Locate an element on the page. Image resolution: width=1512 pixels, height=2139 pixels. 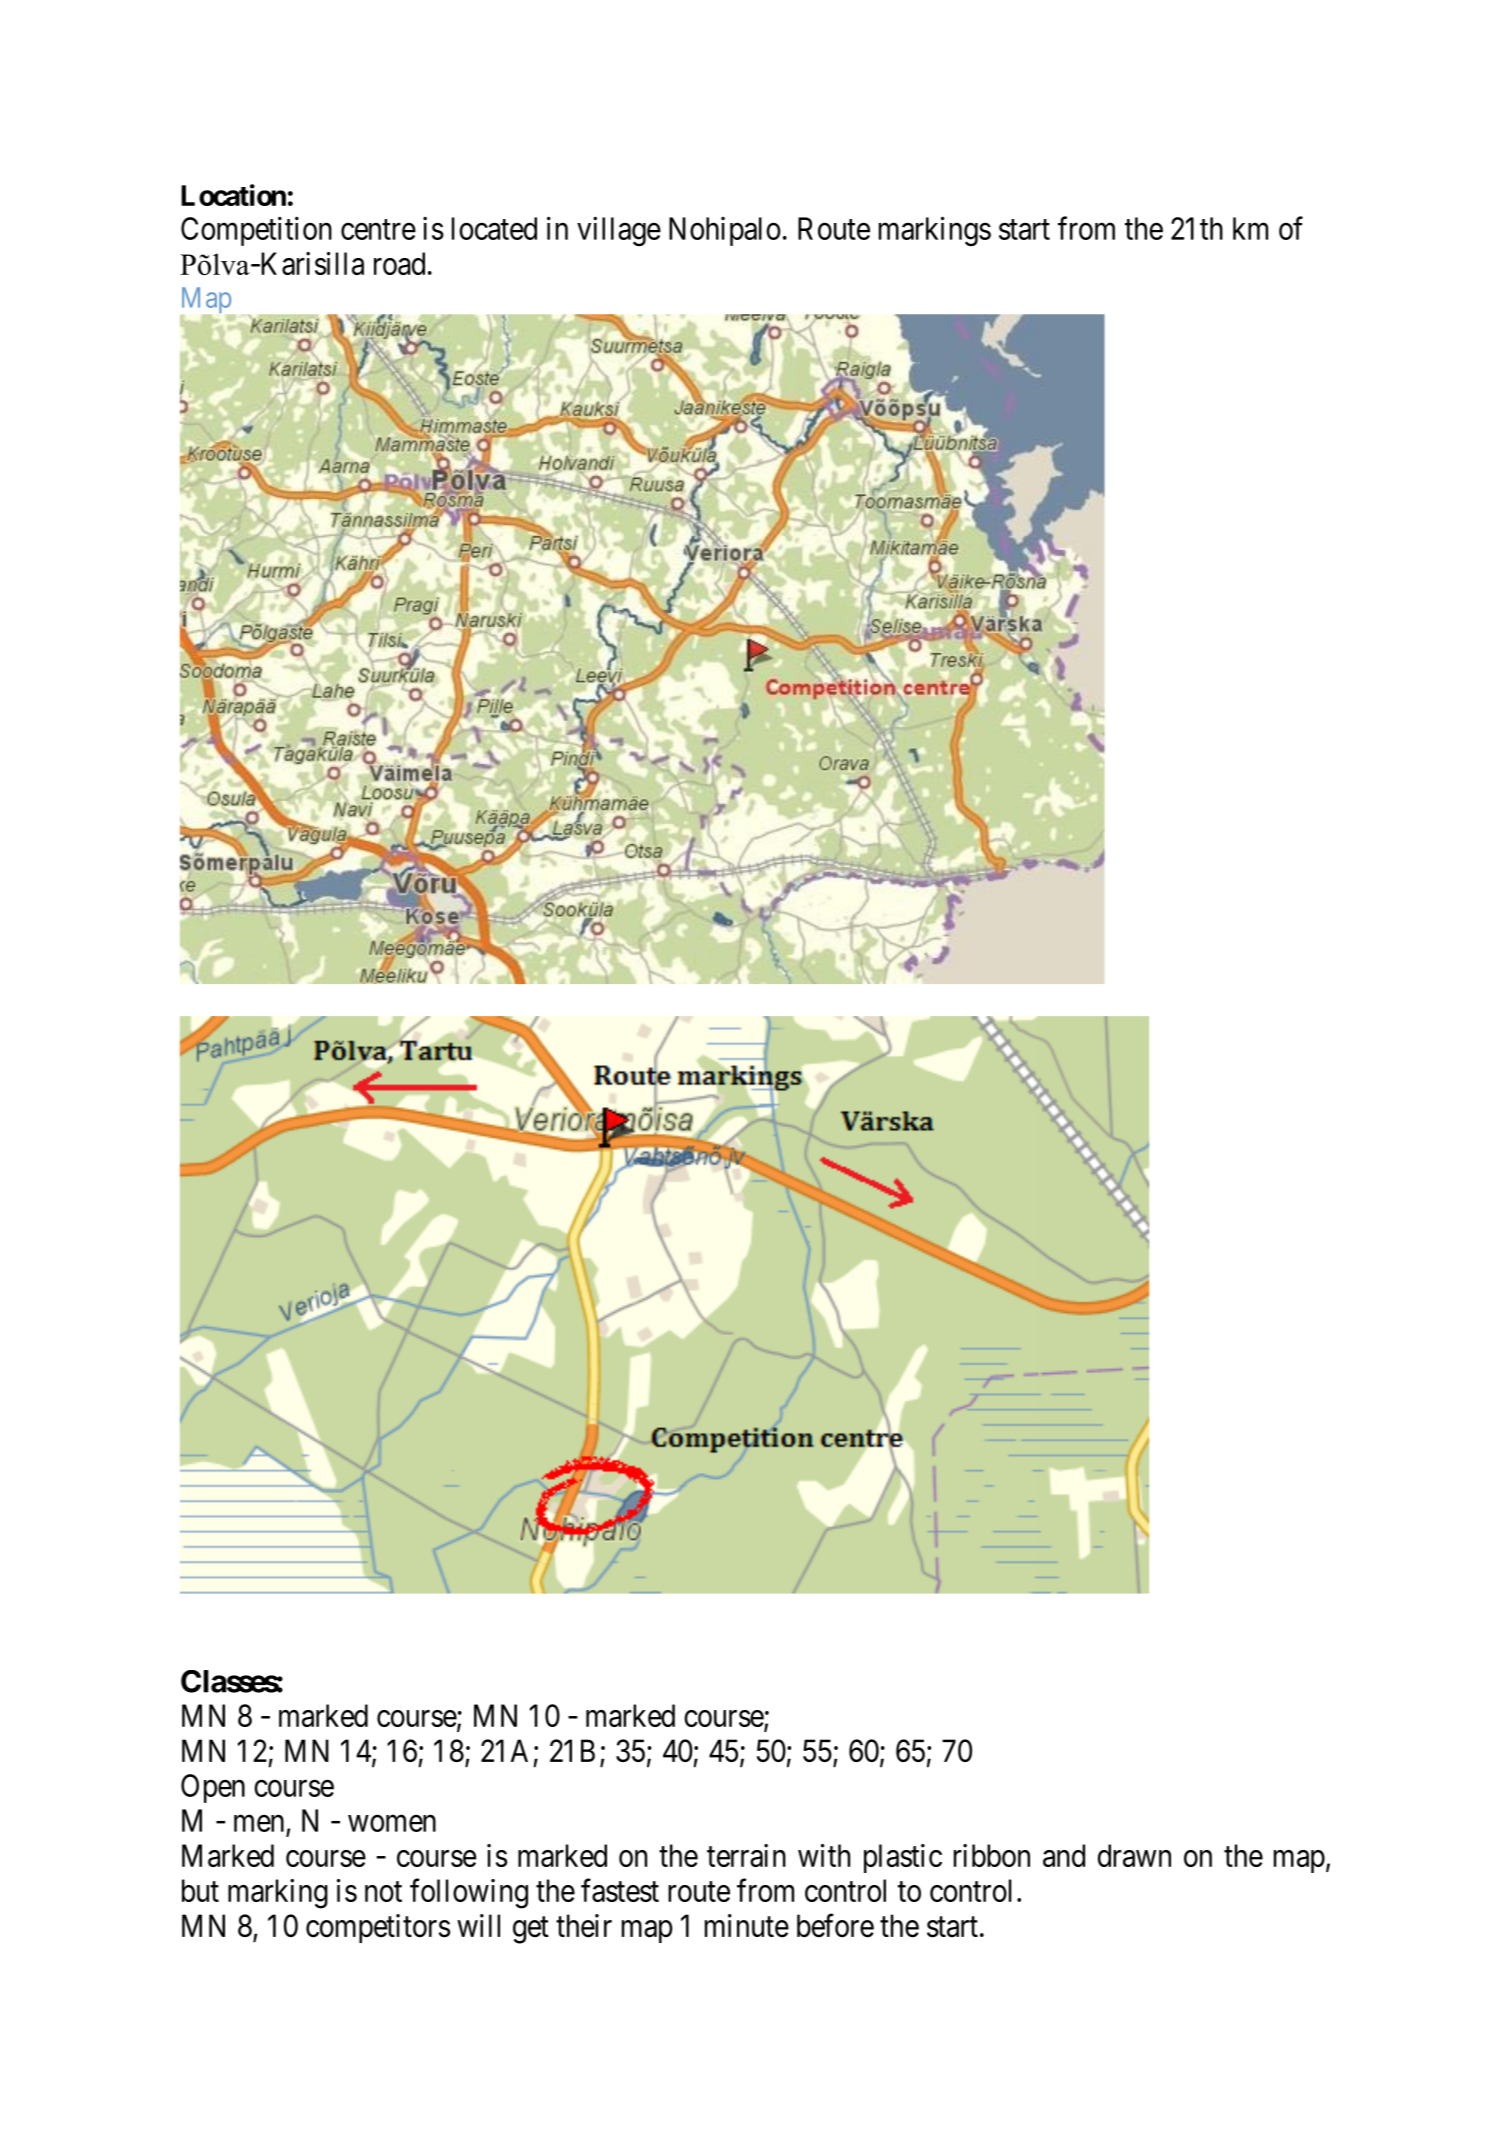
village is located at coordinates (619, 231).
